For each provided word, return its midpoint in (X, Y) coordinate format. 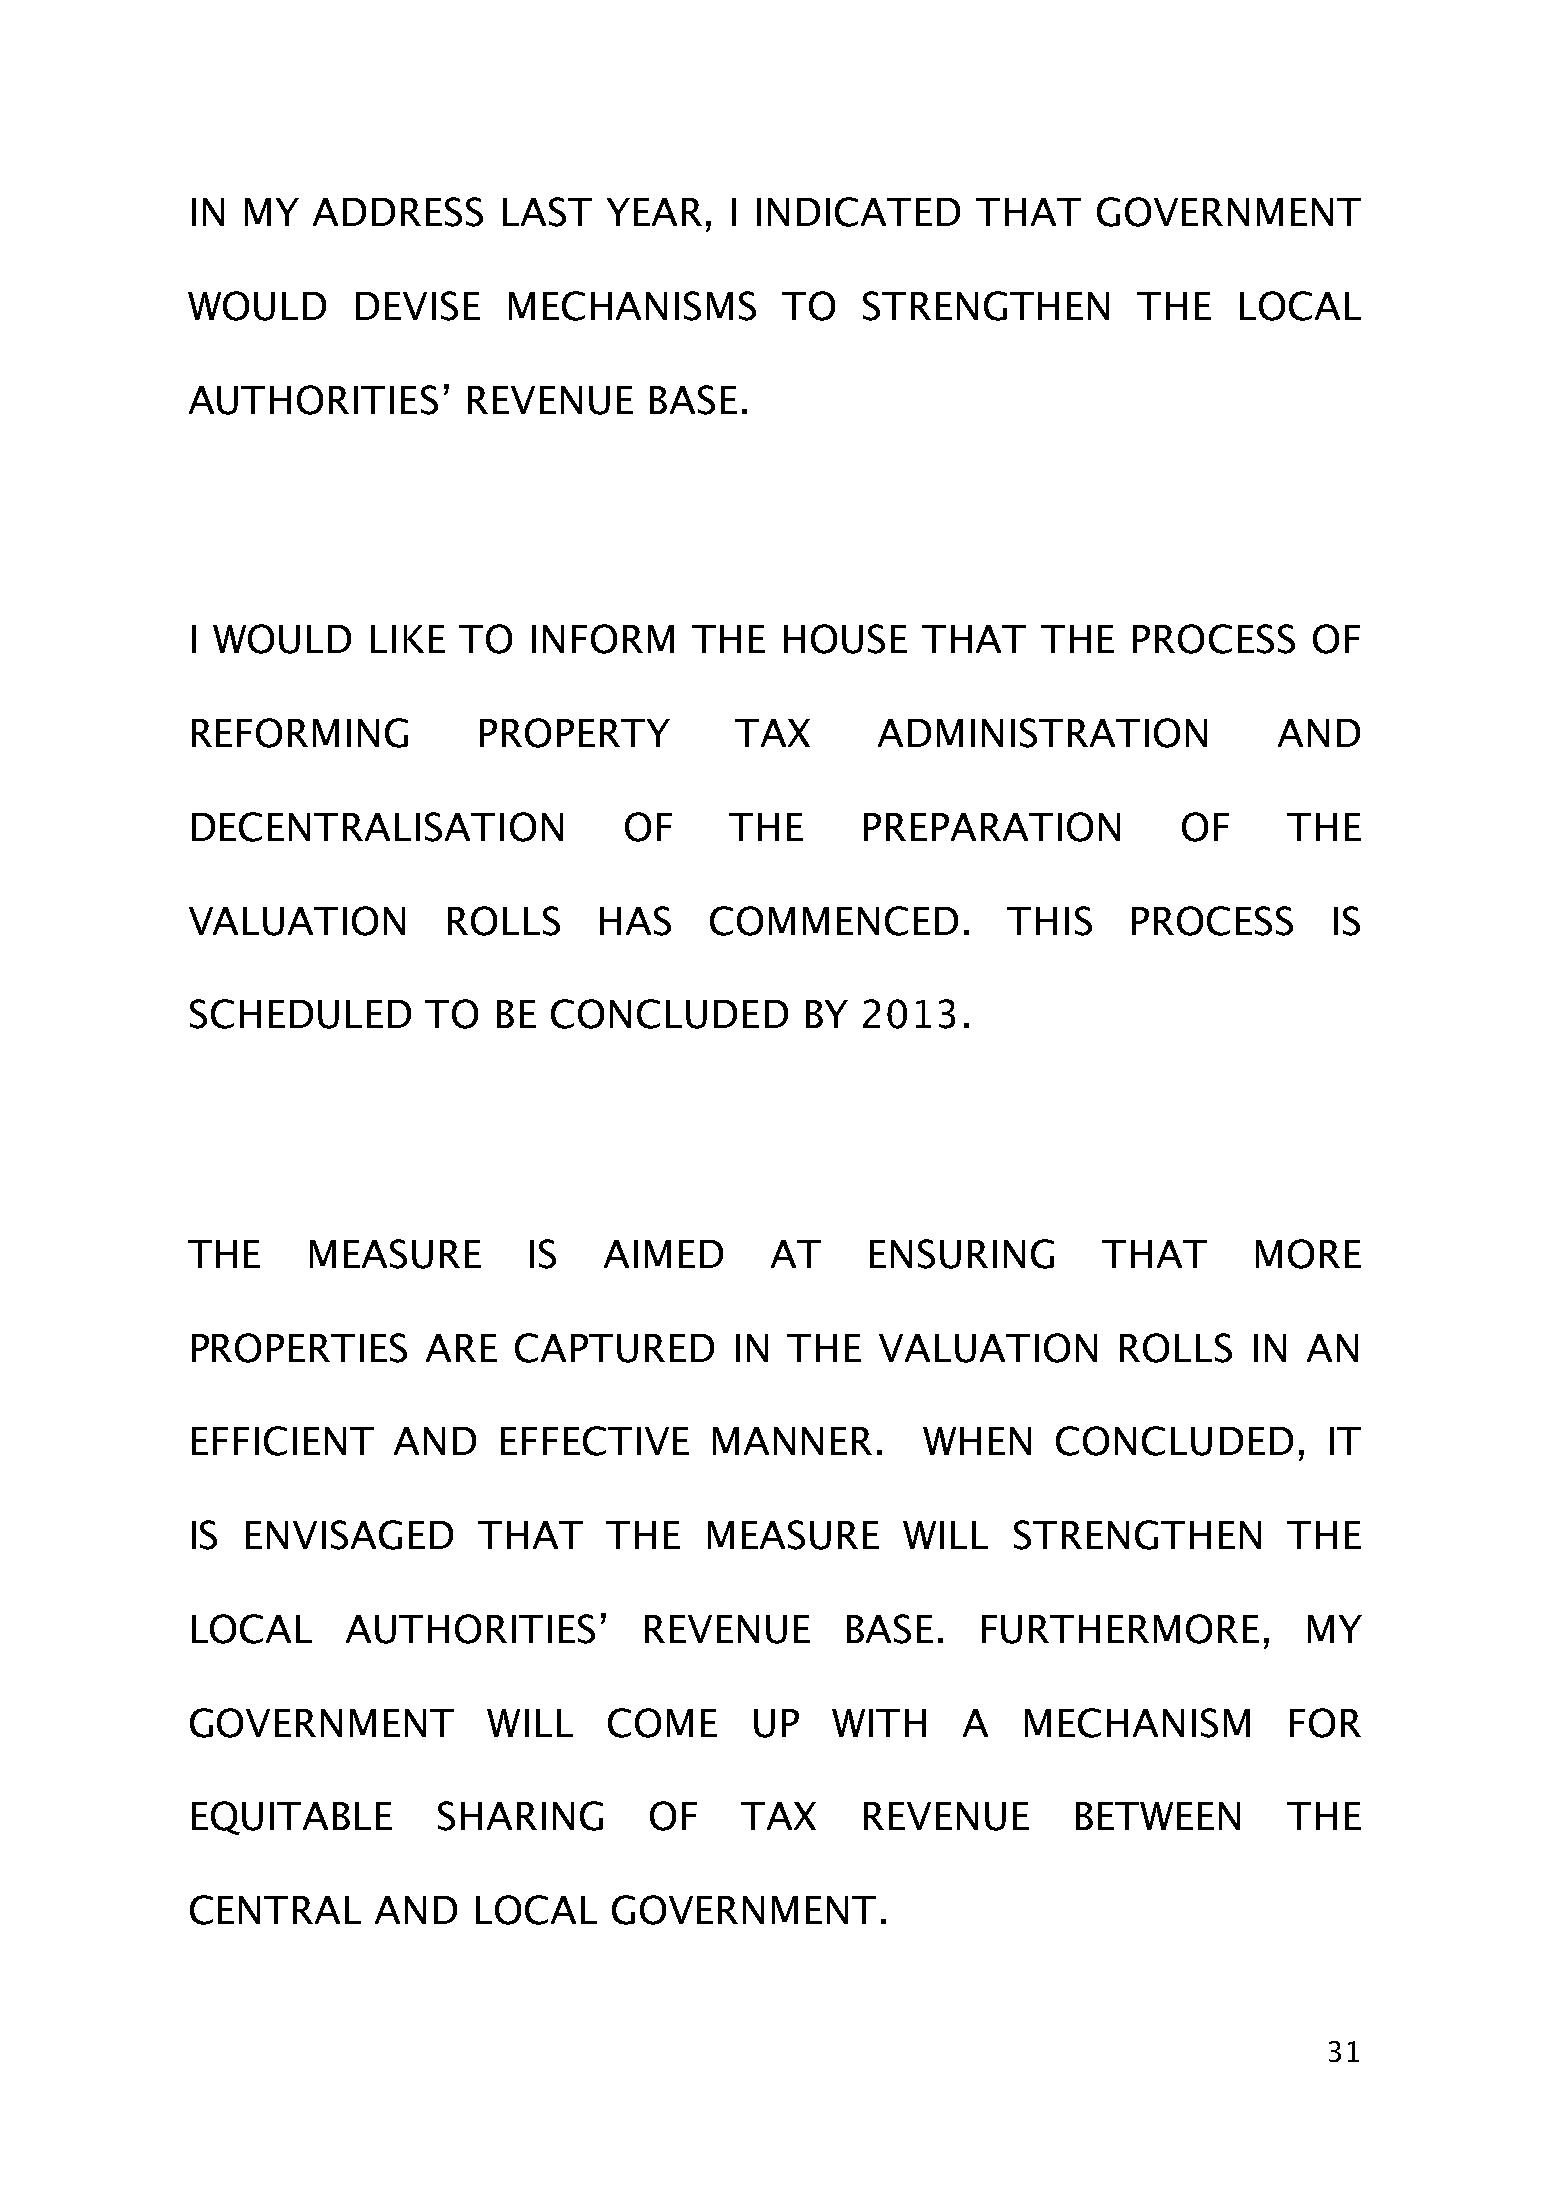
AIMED (663, 1254)
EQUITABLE (292, 1818)
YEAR (654, 212)
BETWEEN (1158, 1816)
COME (662, 1723)
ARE (461, 1348)
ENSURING (962, 1254)
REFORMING (300, 733)
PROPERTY (575, 733)
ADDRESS (398, 212)
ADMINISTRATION (1042, 733)
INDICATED (858, 212)
